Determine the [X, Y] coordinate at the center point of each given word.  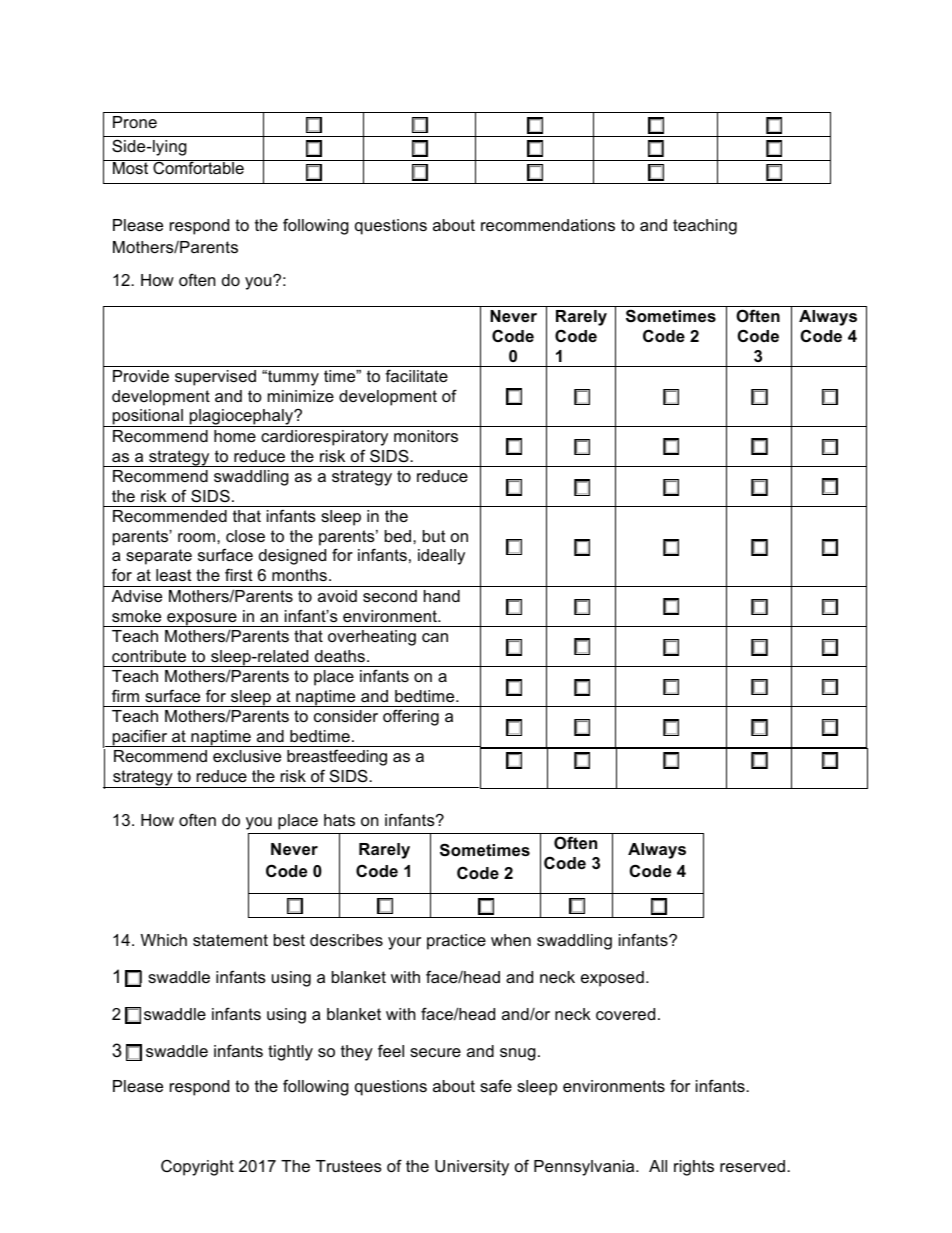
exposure [202, 620]
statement [230, 940]
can [435, 637]
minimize [301, 396]
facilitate [416, 375]
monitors [426, 436]
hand [442, 596]
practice [456, 942]
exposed [612, 979]
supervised [215, 378]
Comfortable [198, 167]
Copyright [197, 1168]
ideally [441, 557]
